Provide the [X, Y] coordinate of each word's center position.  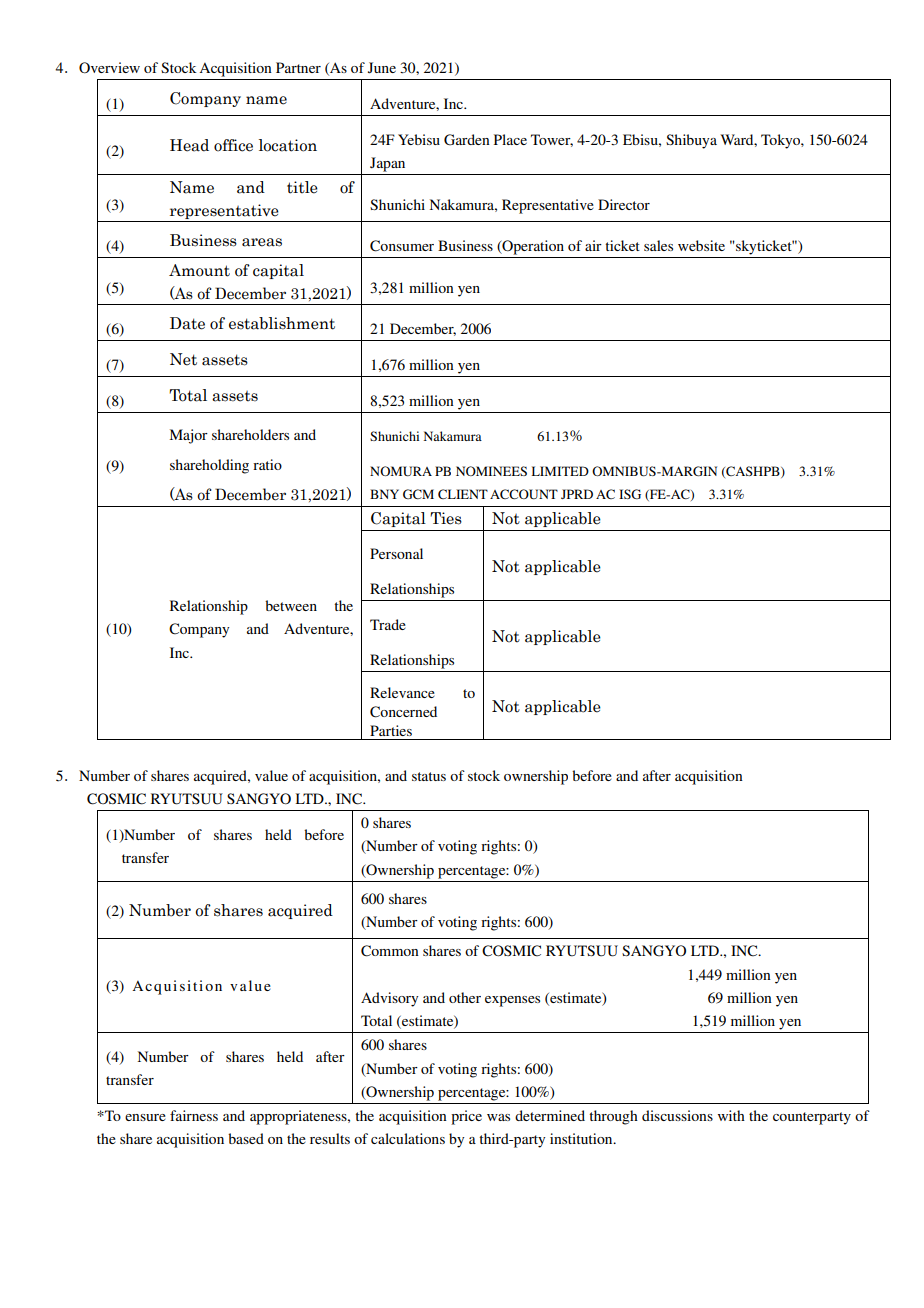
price [466, 1117]
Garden [467, 140]
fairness [194, 1115]
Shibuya [691, 141]
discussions [677, 1115]
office [233, 145]
